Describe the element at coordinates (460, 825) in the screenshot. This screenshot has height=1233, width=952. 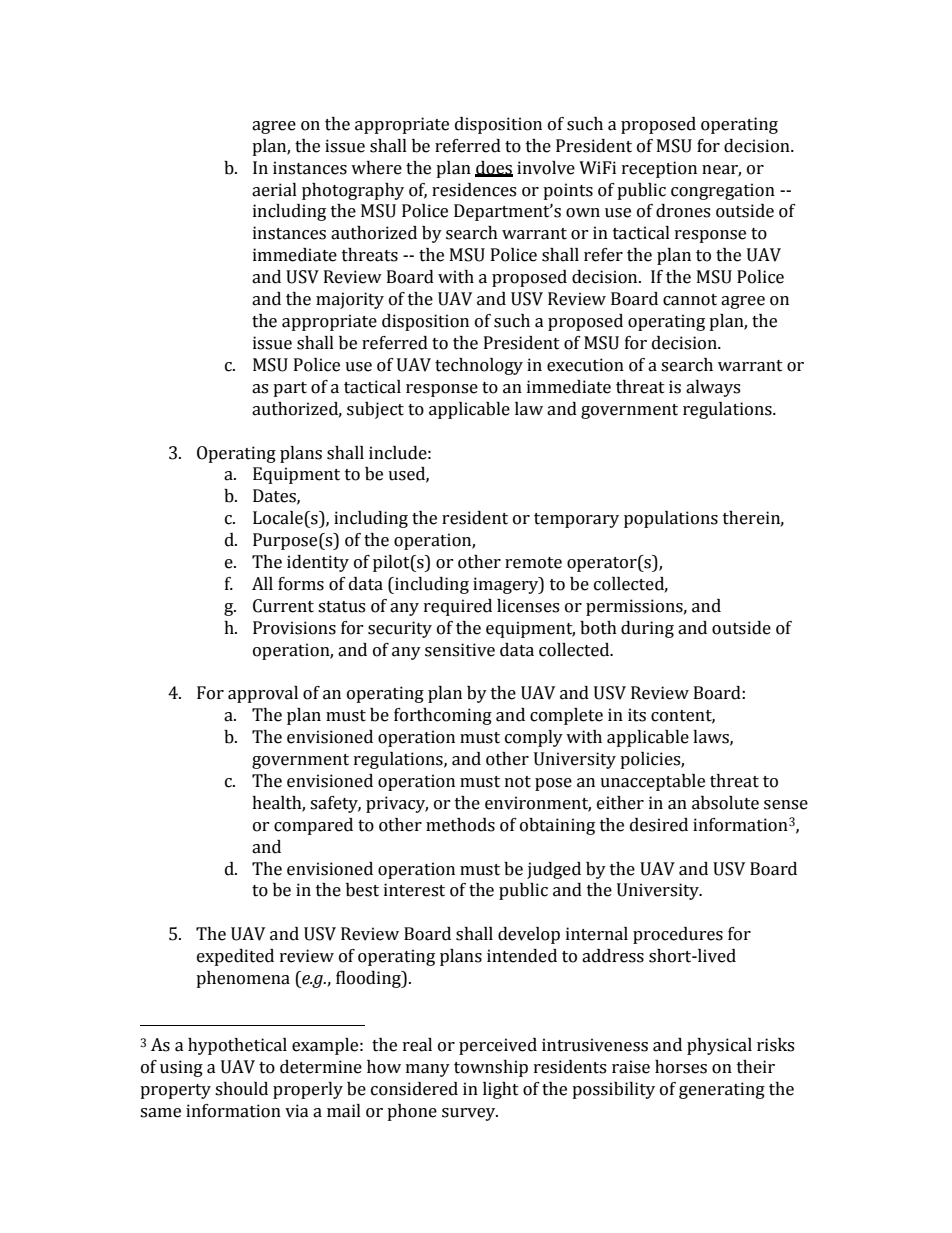
I see `methods` at that location.
